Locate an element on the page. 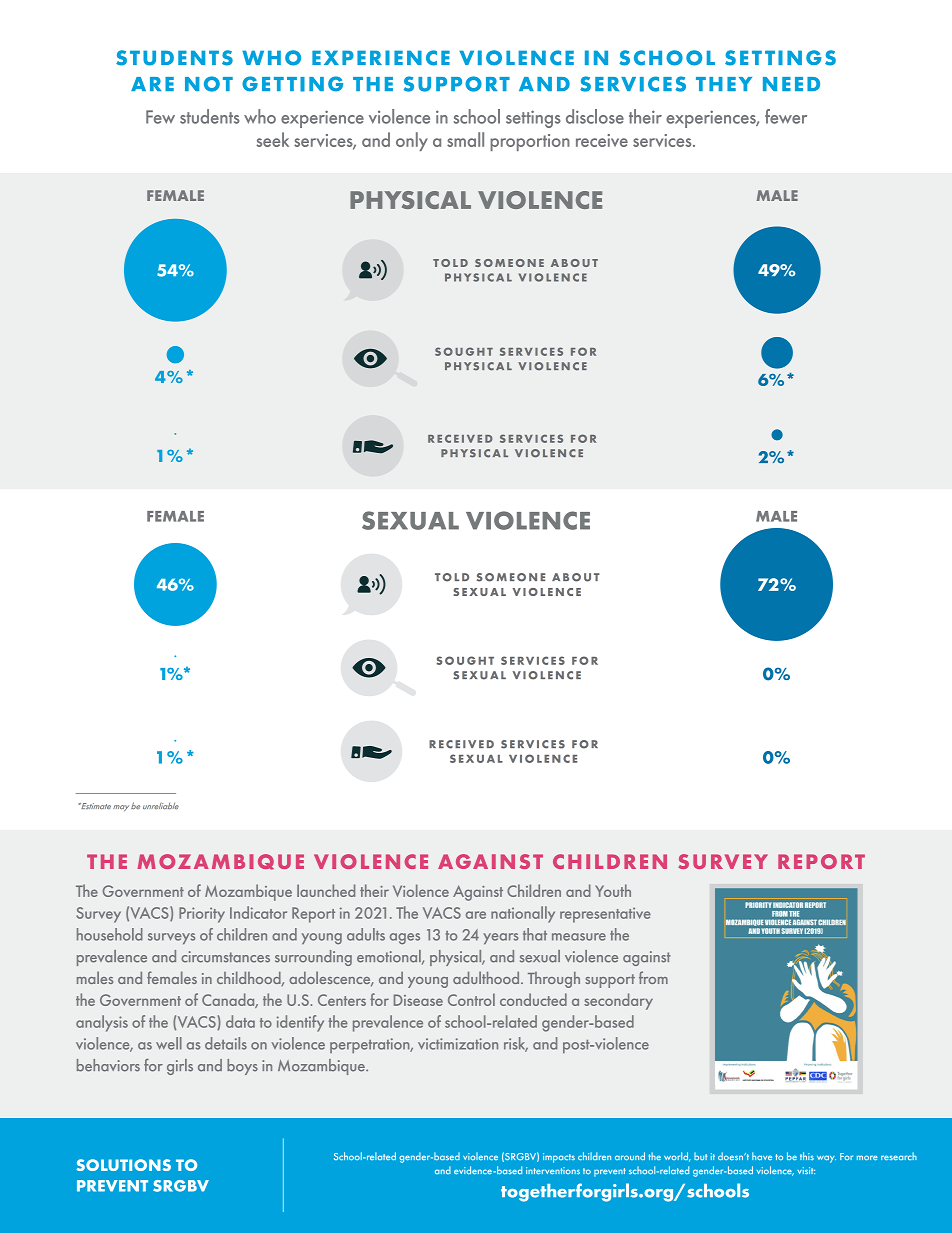 This image has height=1233, width=952. seek is located at coordinates (272, 139).
